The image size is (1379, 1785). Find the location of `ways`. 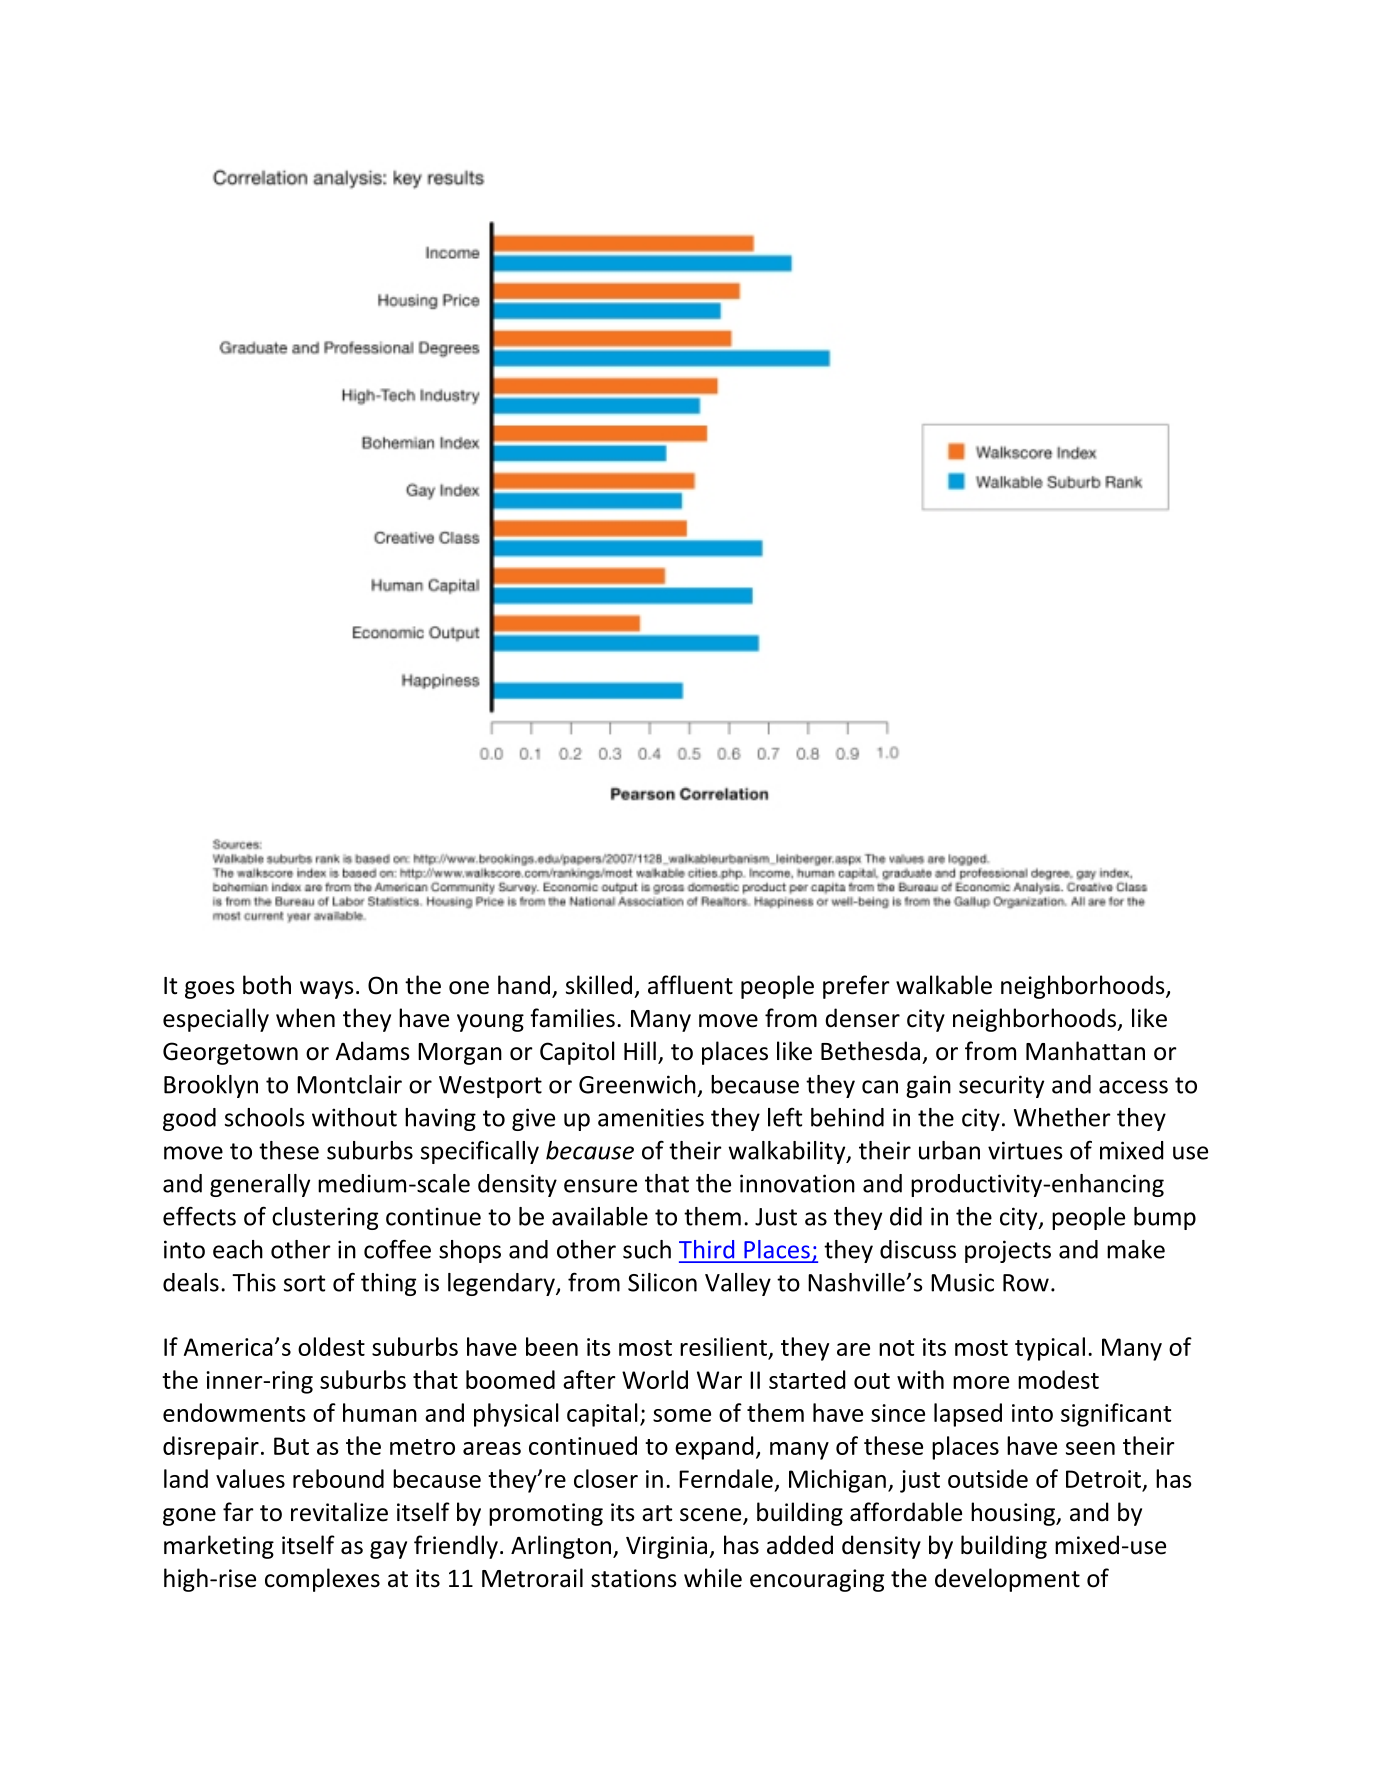

ways is located at coordinates (327, 990).
